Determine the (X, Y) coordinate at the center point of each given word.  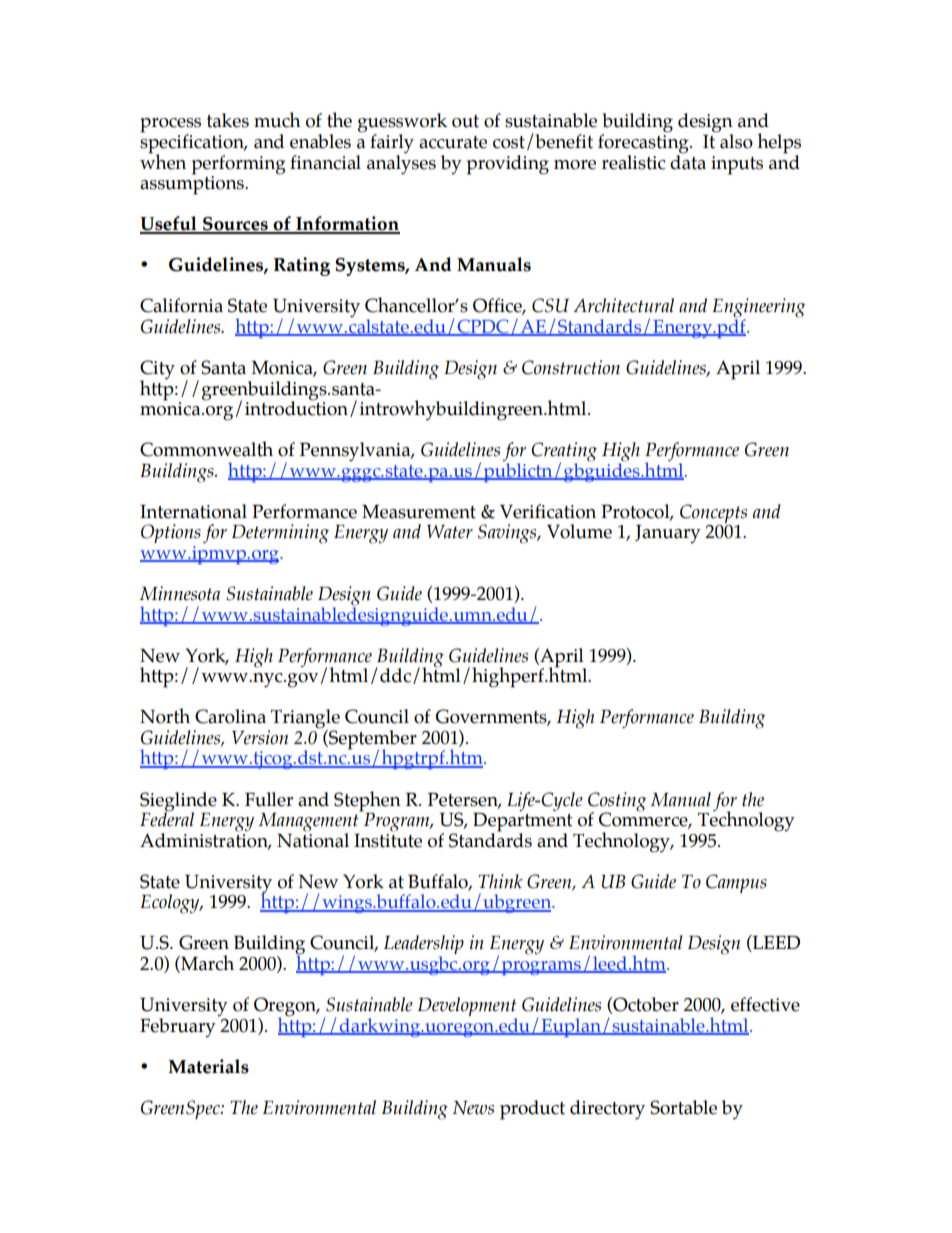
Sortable (683, 1107)
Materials (208, 1066)
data (688, 161)
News (473, 1108)
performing (239, 165)
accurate (453, 142)
